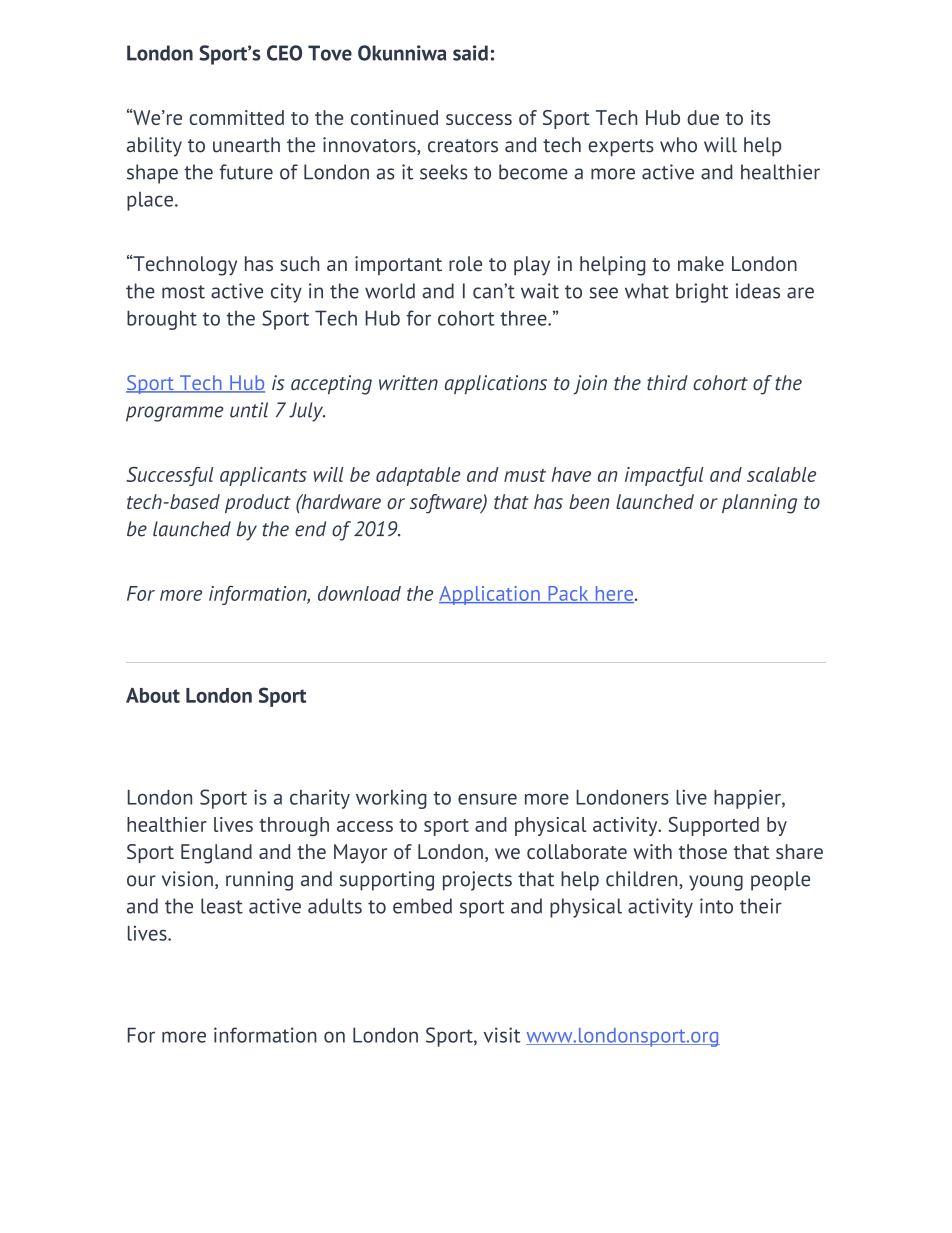 This image has height=1233, width=952. Describe the element at coordinates (236, 117) in the image. I see `committed` at that location.
